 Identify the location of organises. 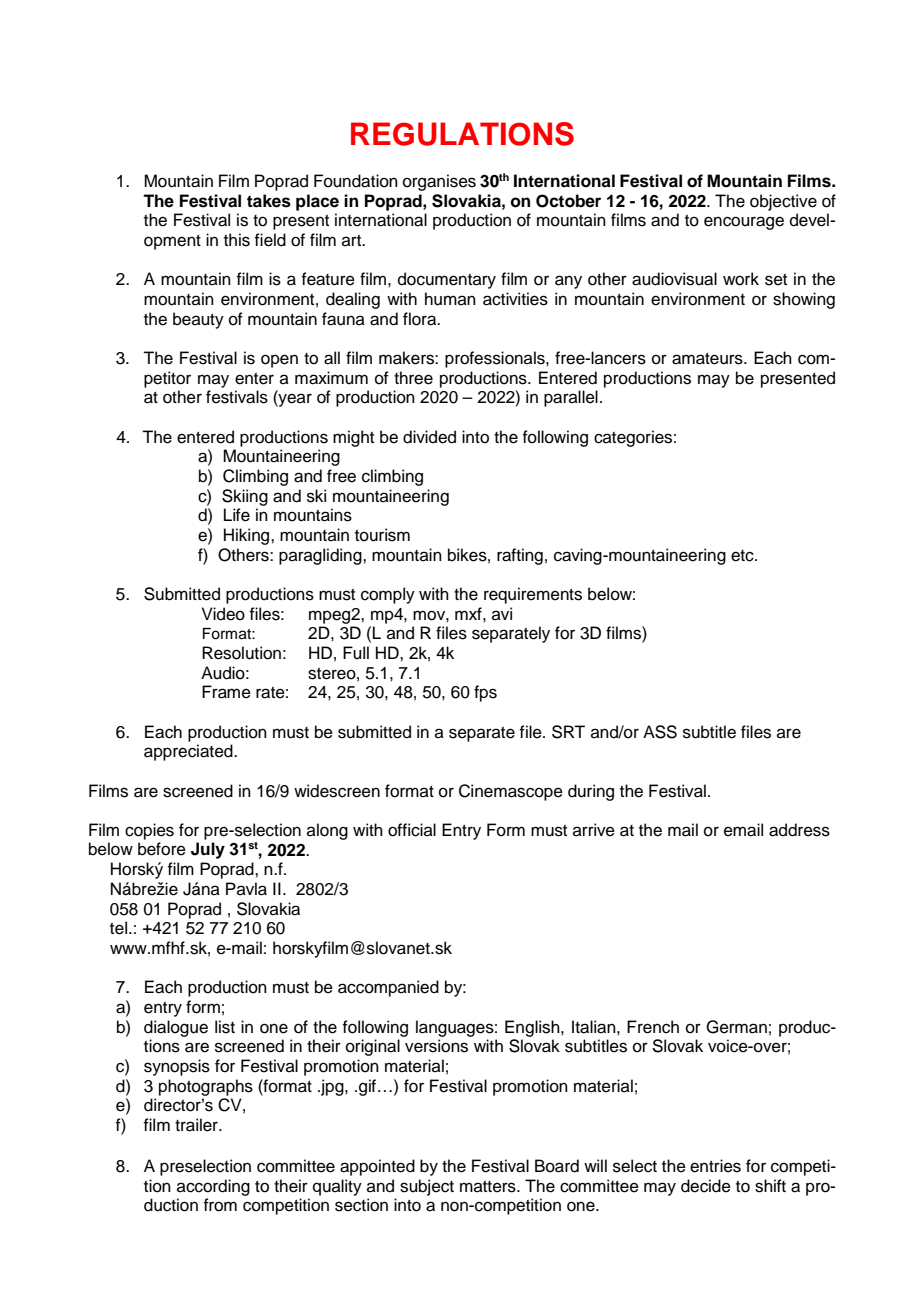
(439, 182).
